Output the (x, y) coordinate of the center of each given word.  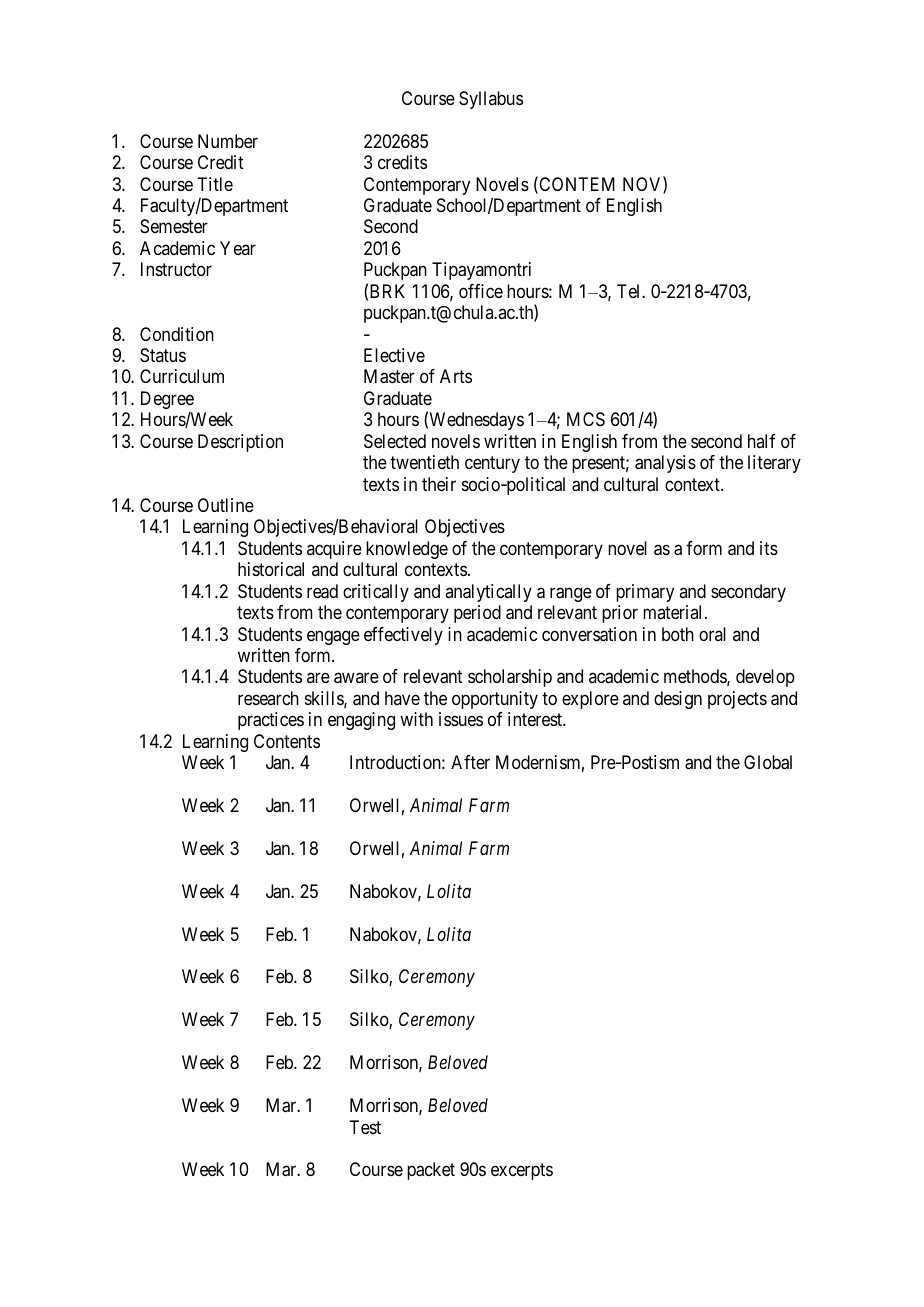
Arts (456, 376)
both (678, 634)
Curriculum (182, 376)
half (762, 441)
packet (431, 1171)
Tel (630, 291)
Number (228, 141)
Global (768, 762)
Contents (287, 741)
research (268, 698)
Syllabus (491, 100)
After (470, 762)
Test (365, 1127)
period (477, 614)
